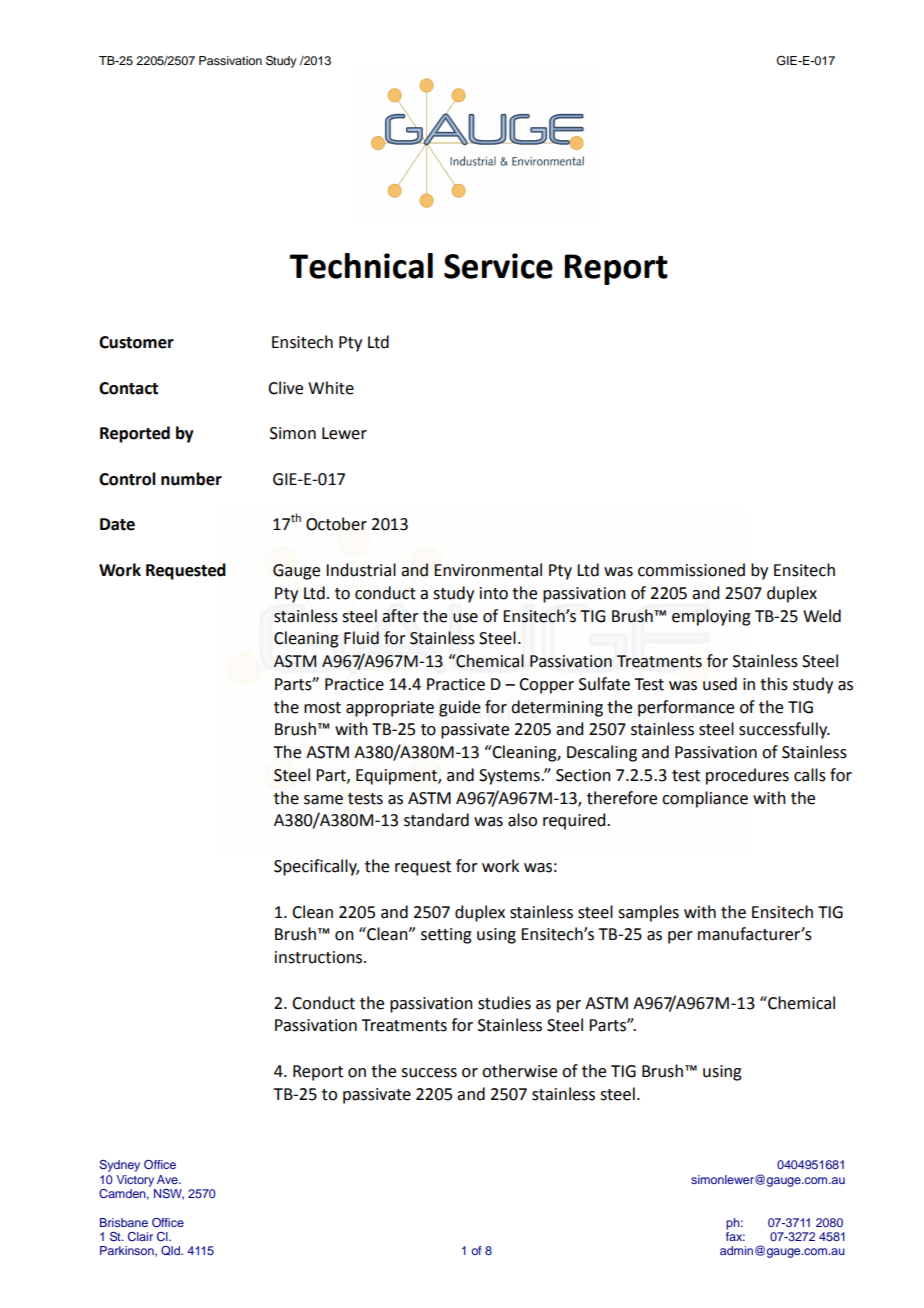 The height and width of the page is (1308, 924). Describe the element at coordinates (117, 524) in the page. I see `Date` at that location.
